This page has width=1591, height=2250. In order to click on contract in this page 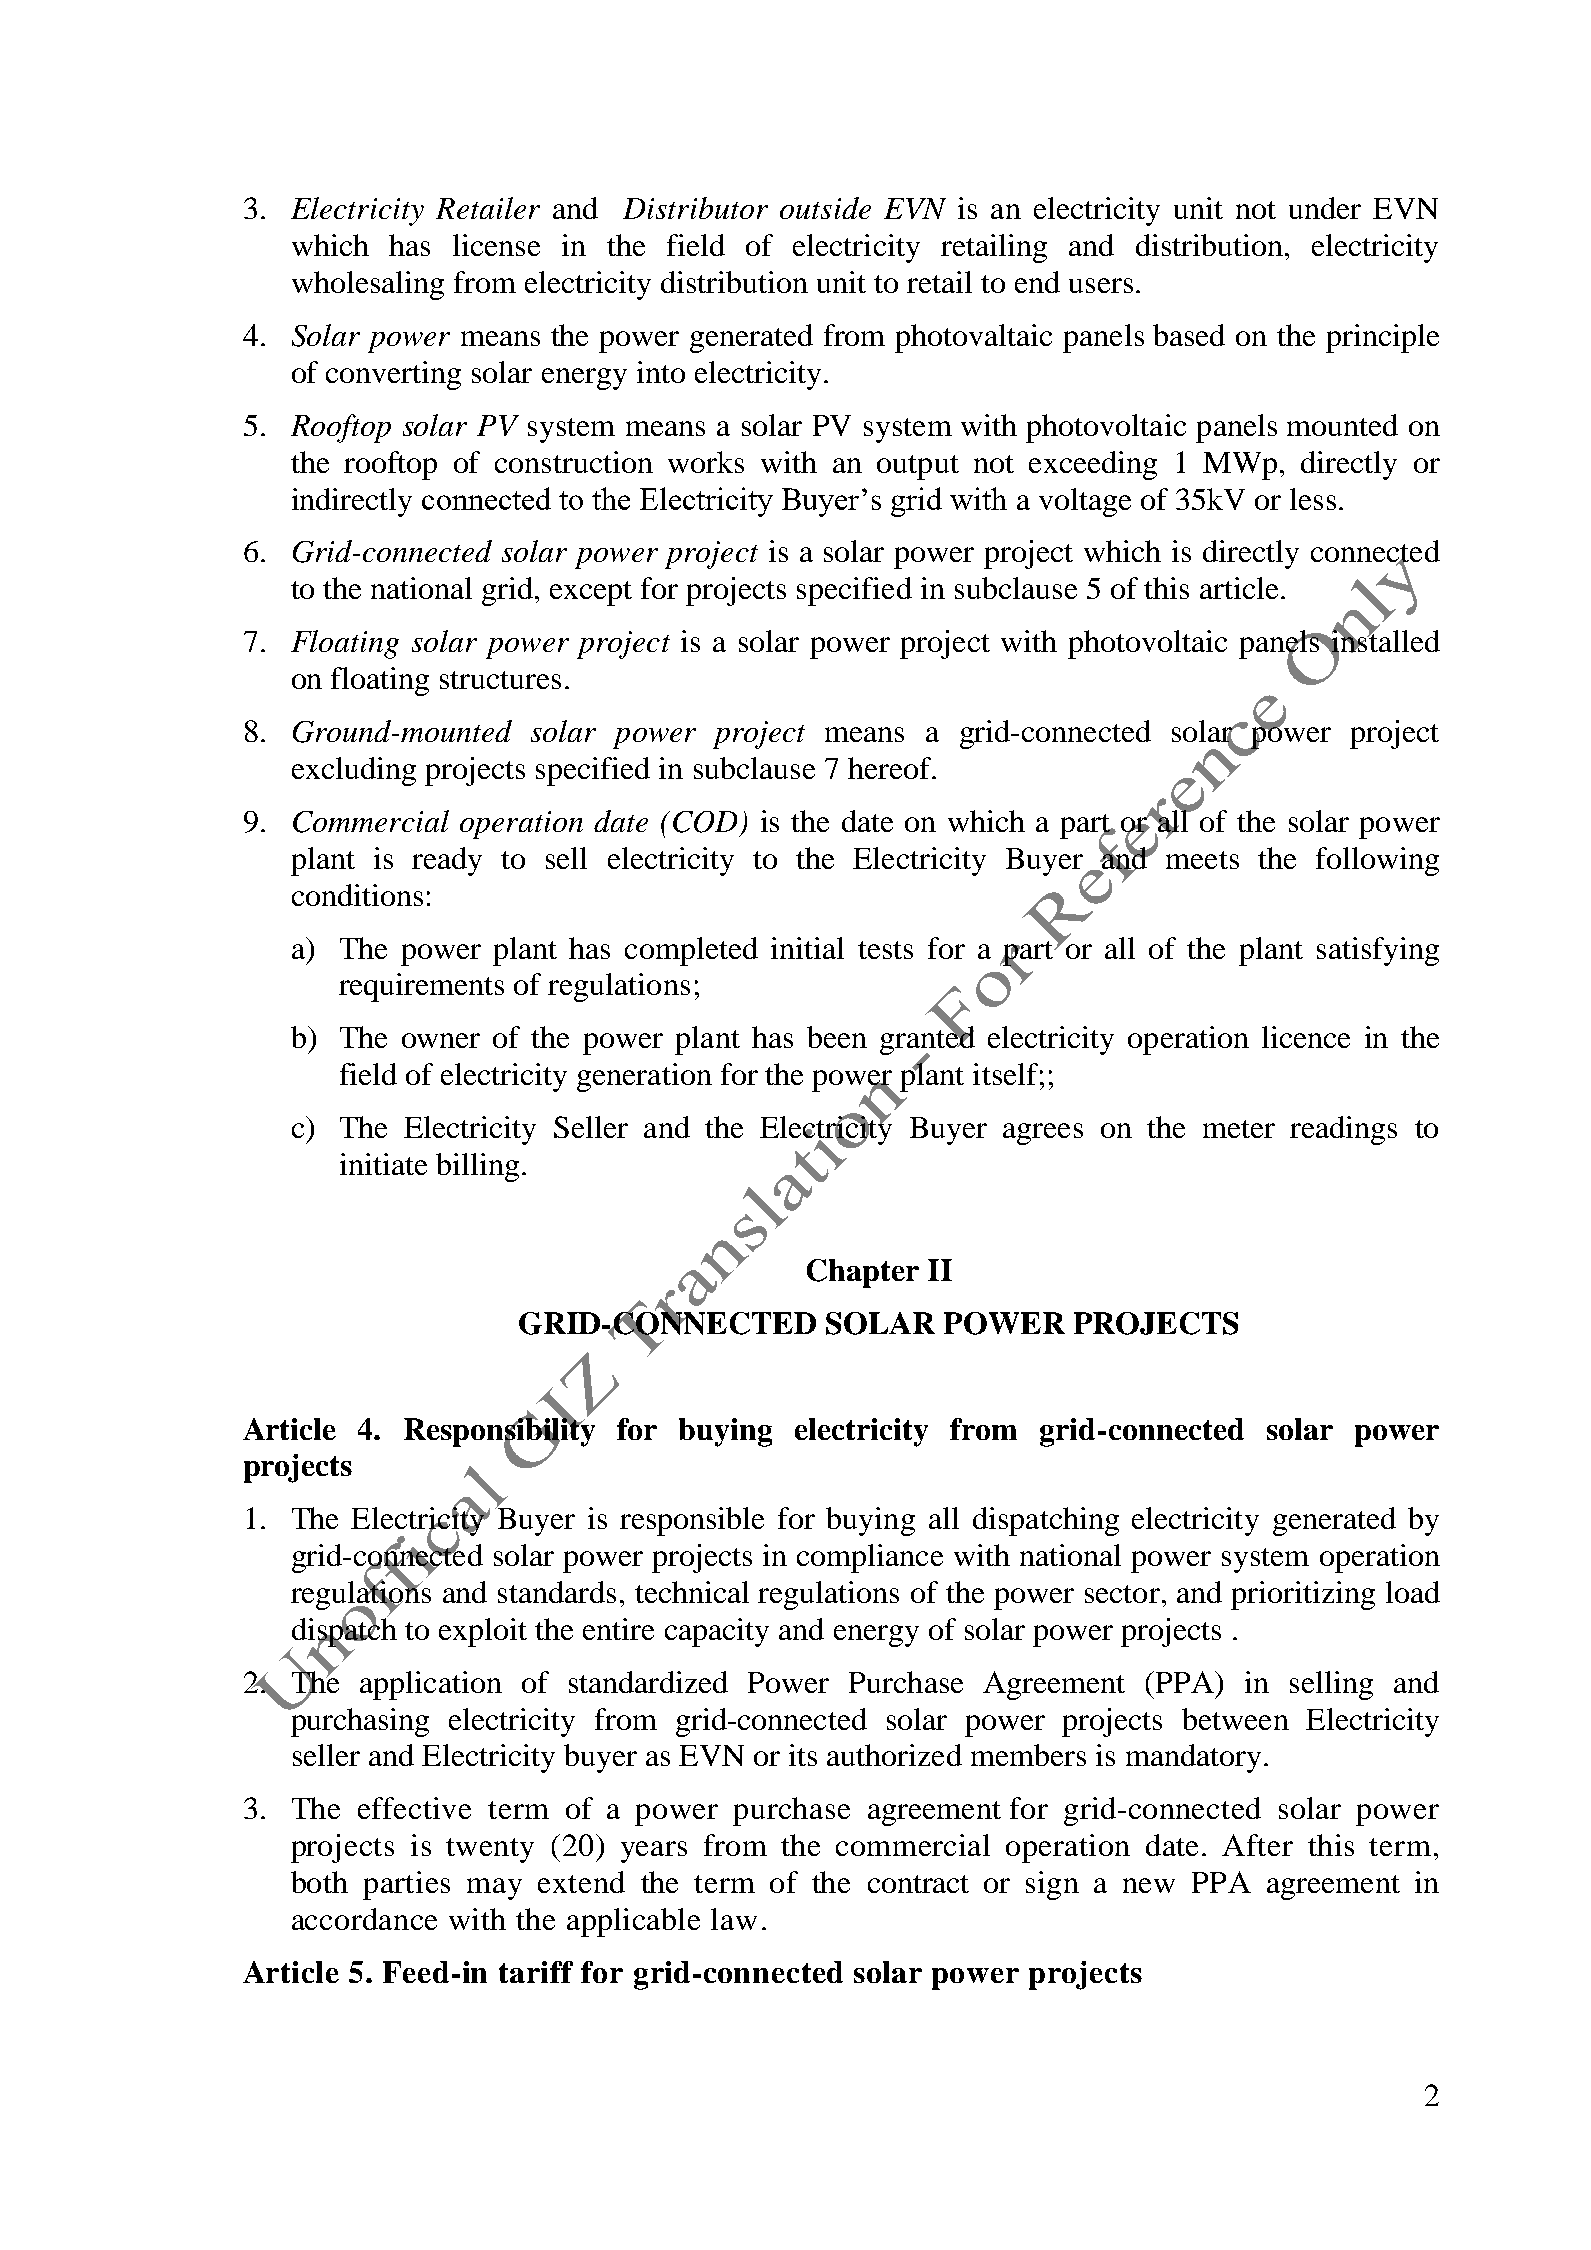, I will do `click(918, 1884)`.
